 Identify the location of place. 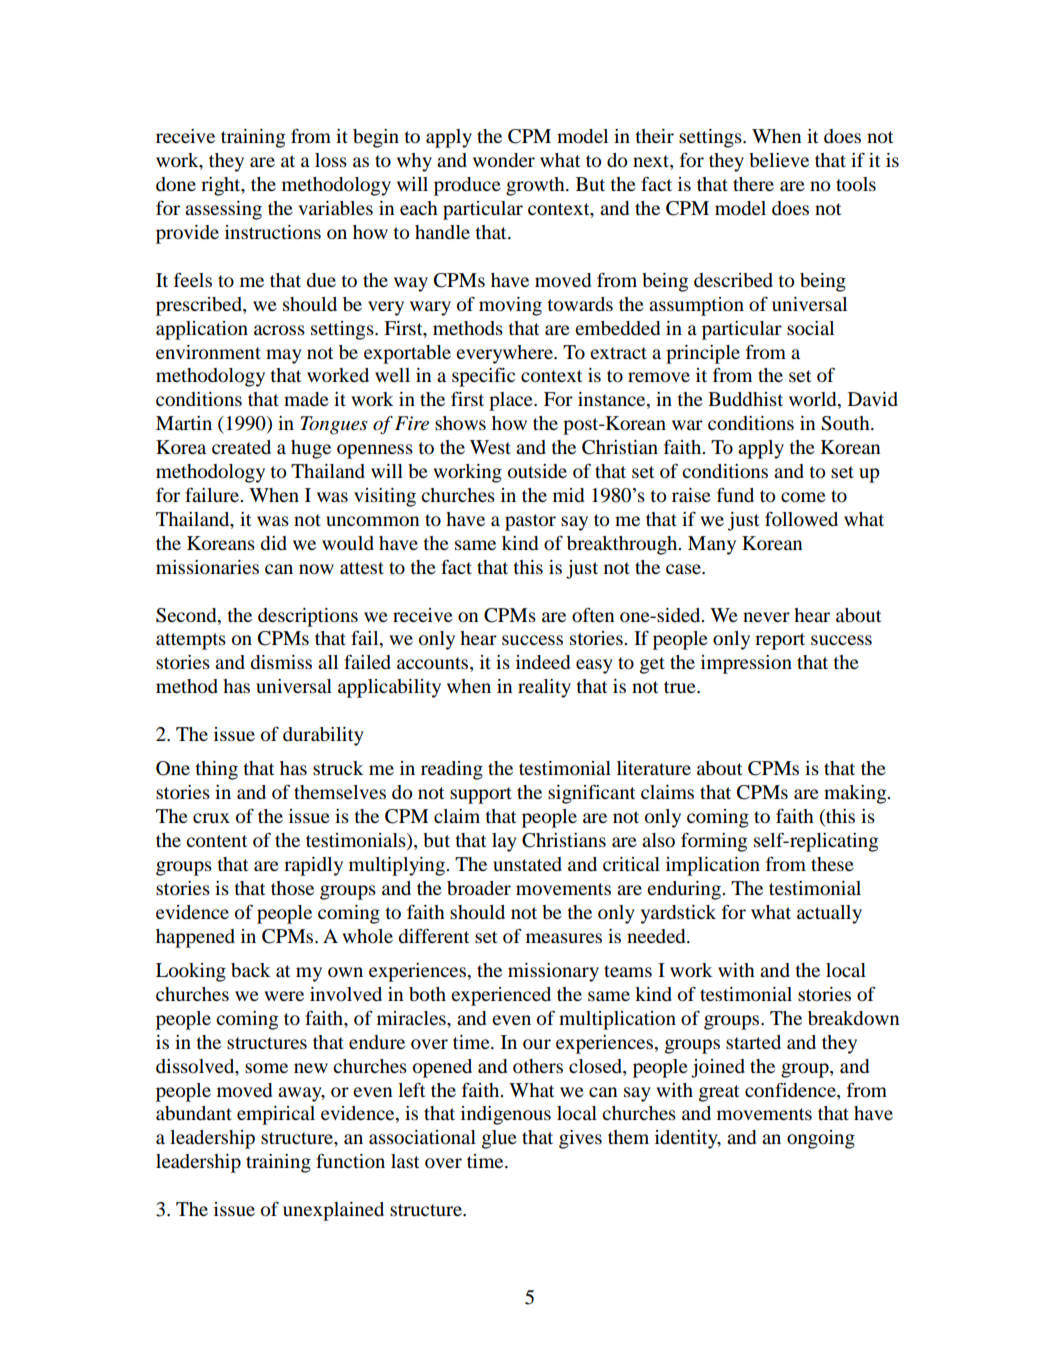
(512, 401).
